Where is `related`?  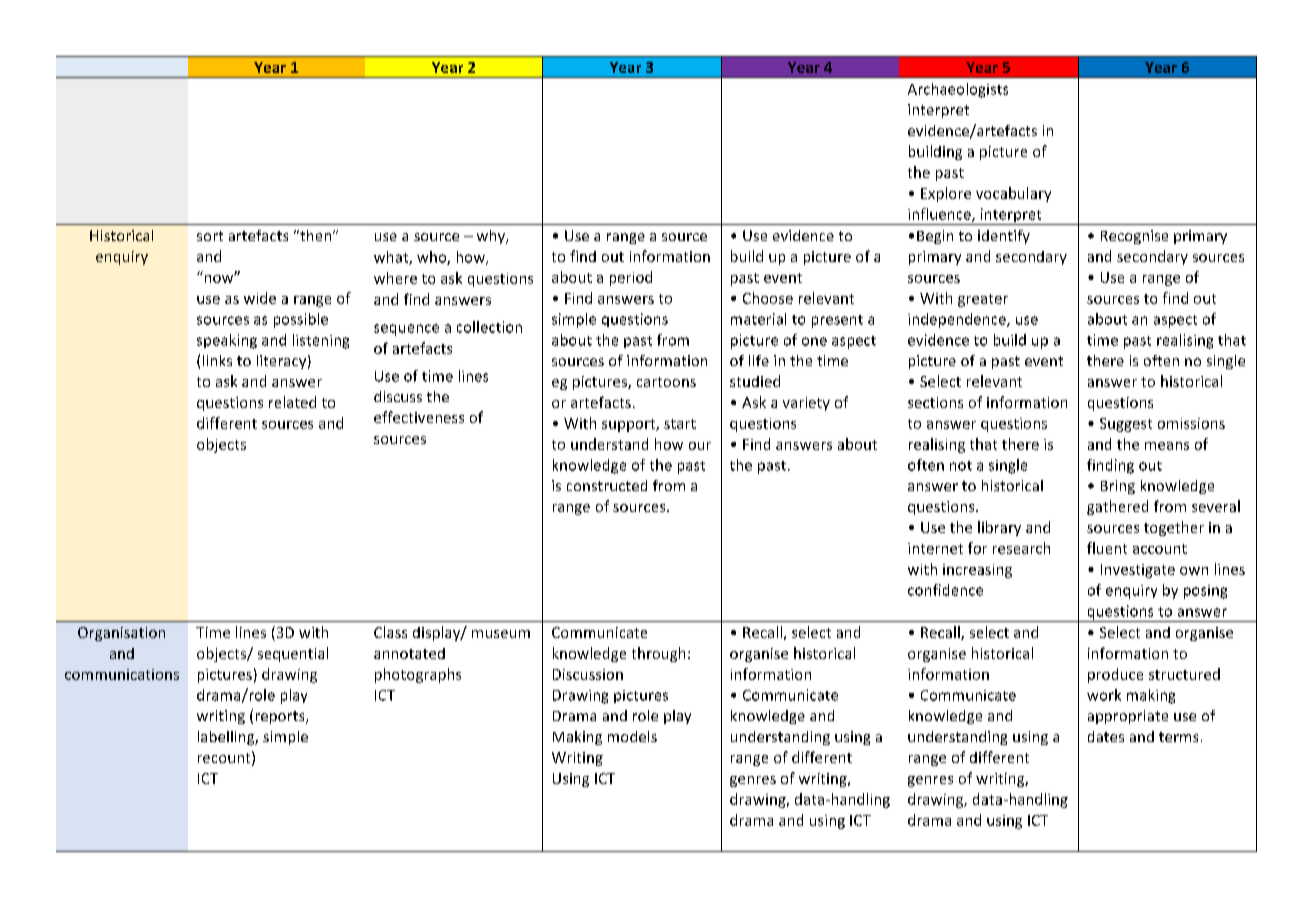 related is located at coordinates (292, 402).
